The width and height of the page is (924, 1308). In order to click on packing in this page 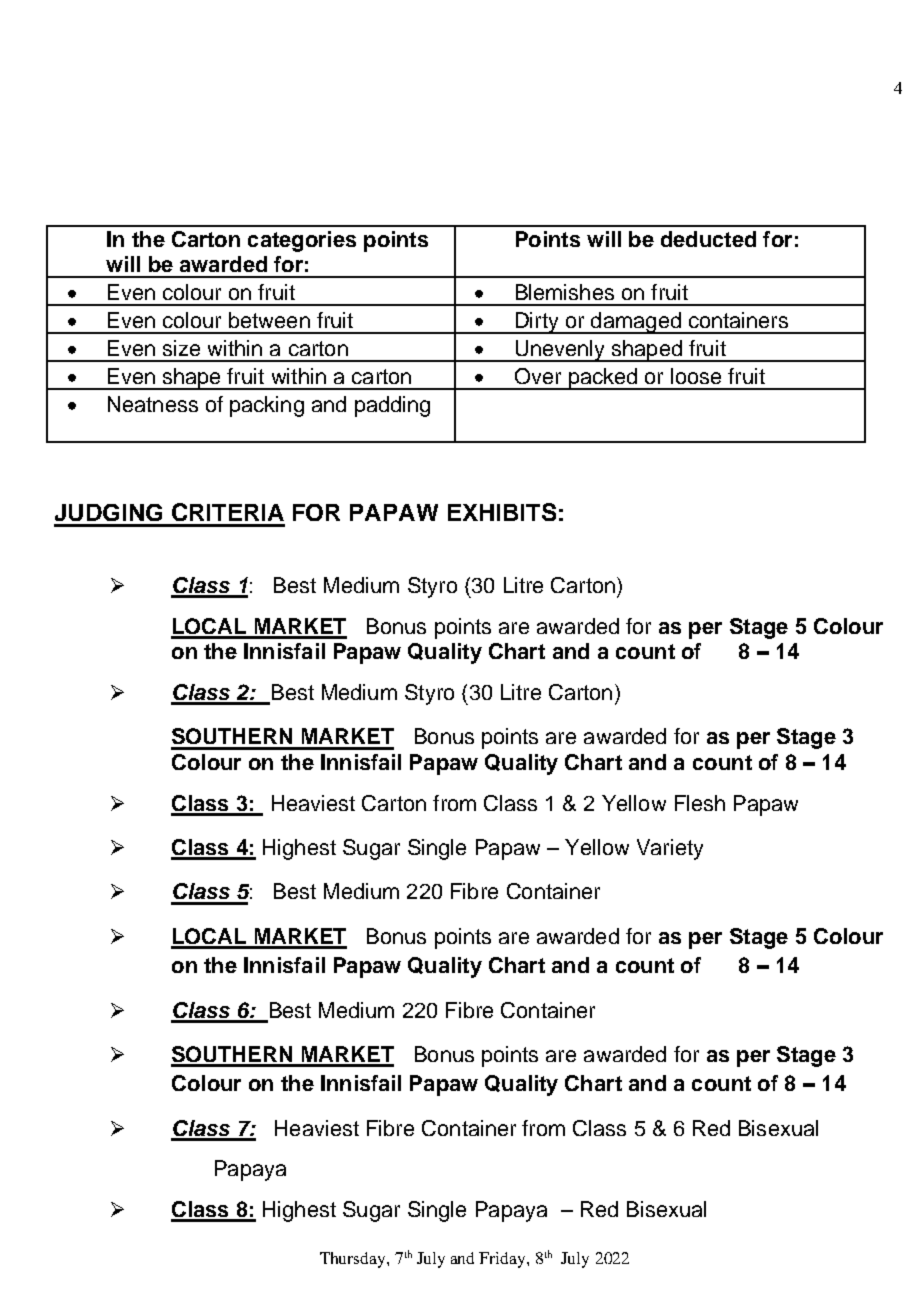, I will do `click(267, 406)`.
